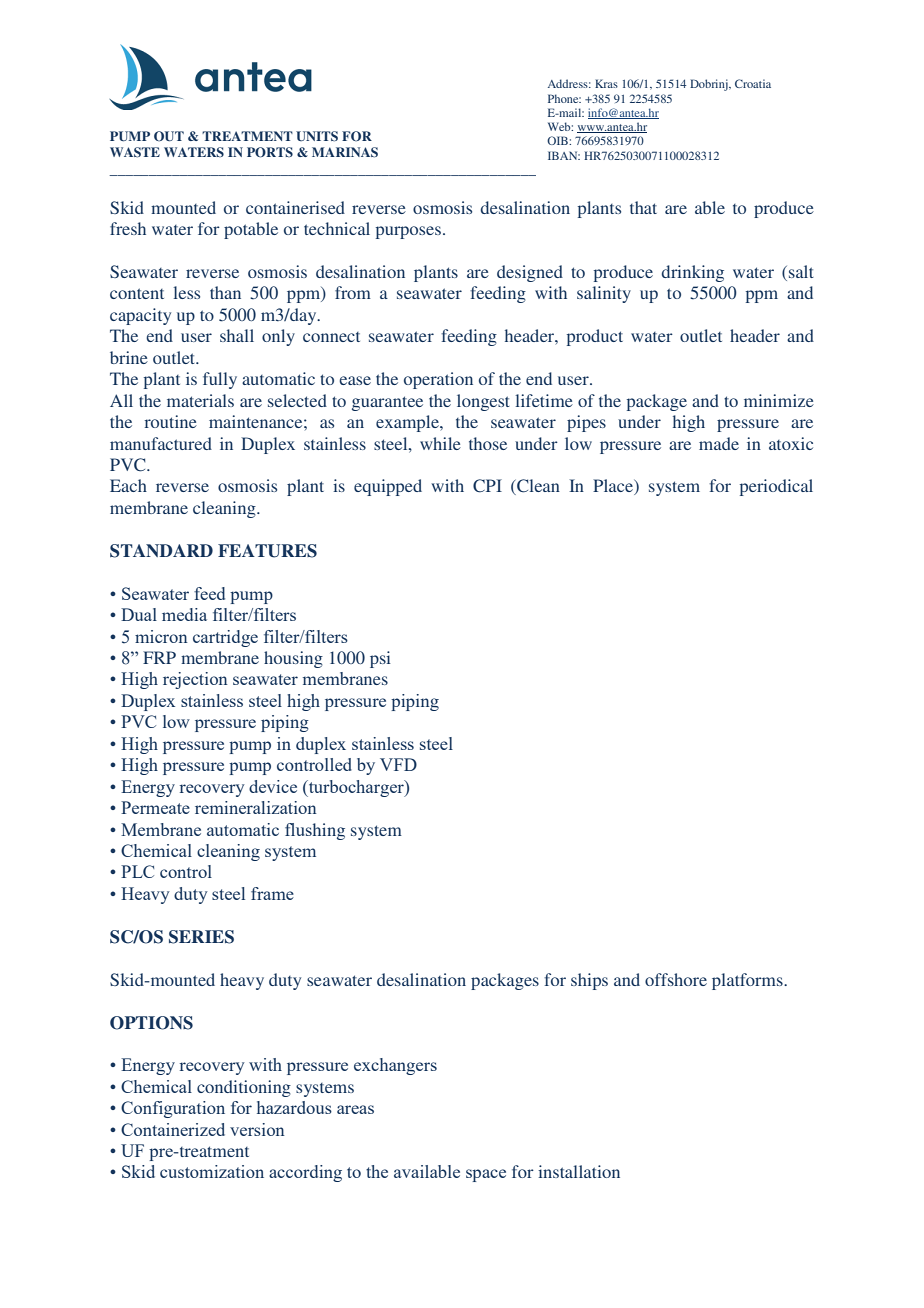 The width and height of the screenshot is (924, 1308). I want to click on Croatia, so click(753, 83).
